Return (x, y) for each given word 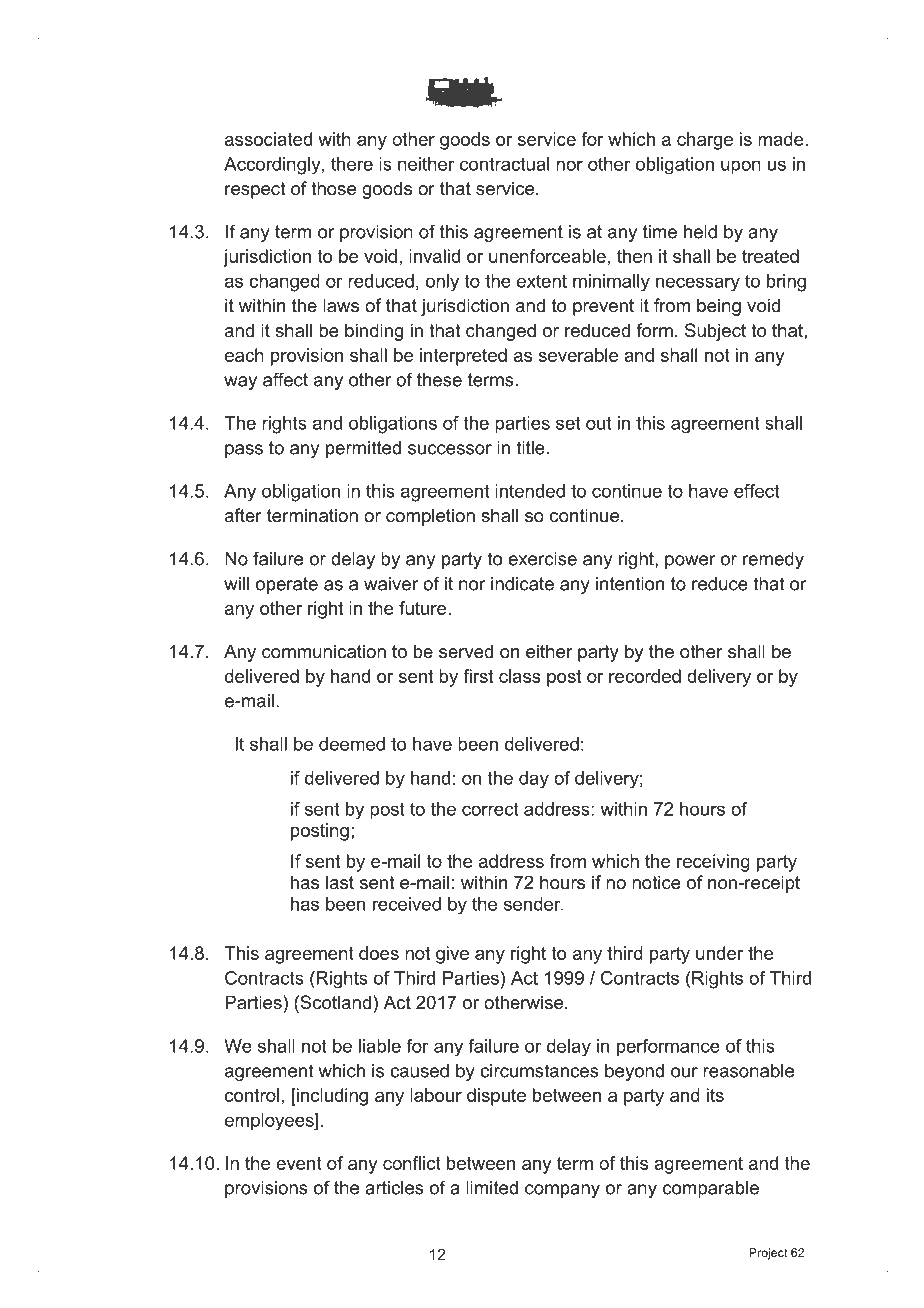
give (452, 955)
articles (394, 1188)
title (530, 448)
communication (324, 651)
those (333, 188)
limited (492, 1188)
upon (741, 167)
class (520, 676)
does (379, 953)
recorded (645, 676)
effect (756, 491)
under (719, 953)
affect (285, 379)
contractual (504, 164)
